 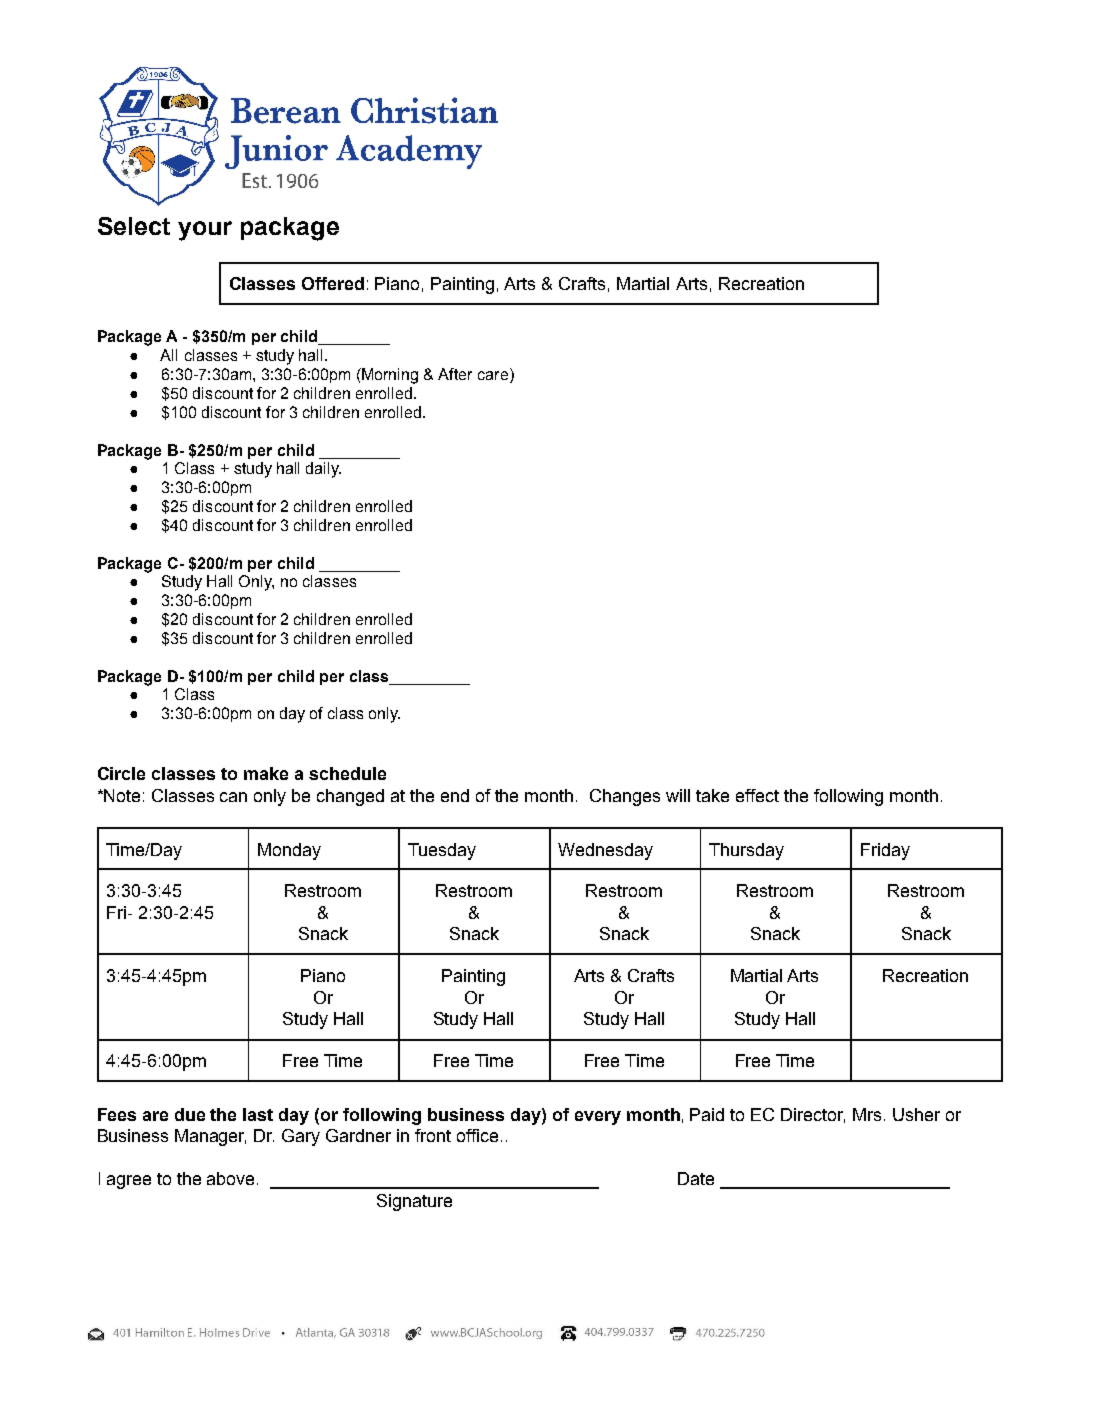 What do you see at coordinates (289, 851) in the screenshot?
I see `Monday` at bounding box center [289, 851].
